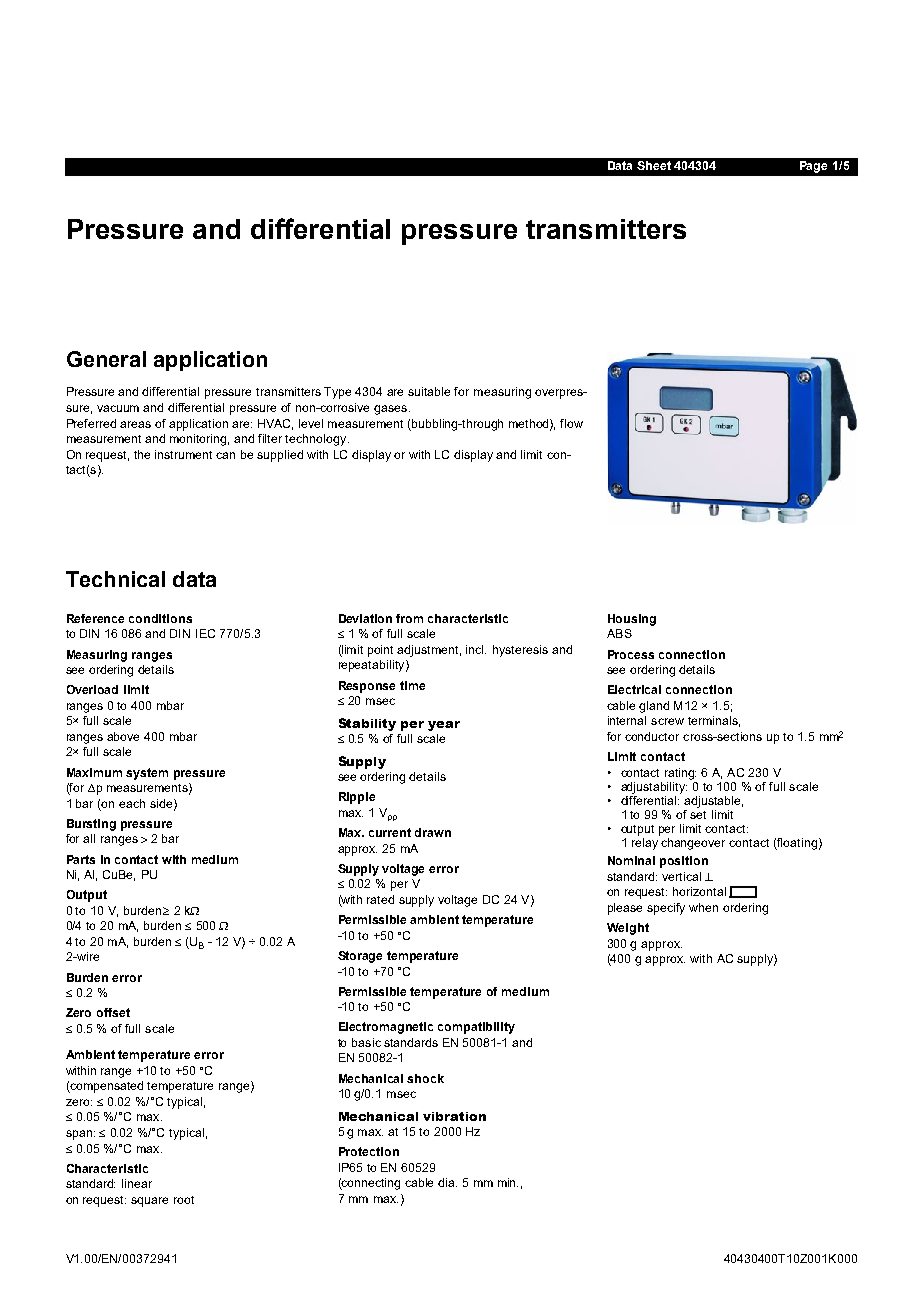  I want to click on current, so click(390, 832).
